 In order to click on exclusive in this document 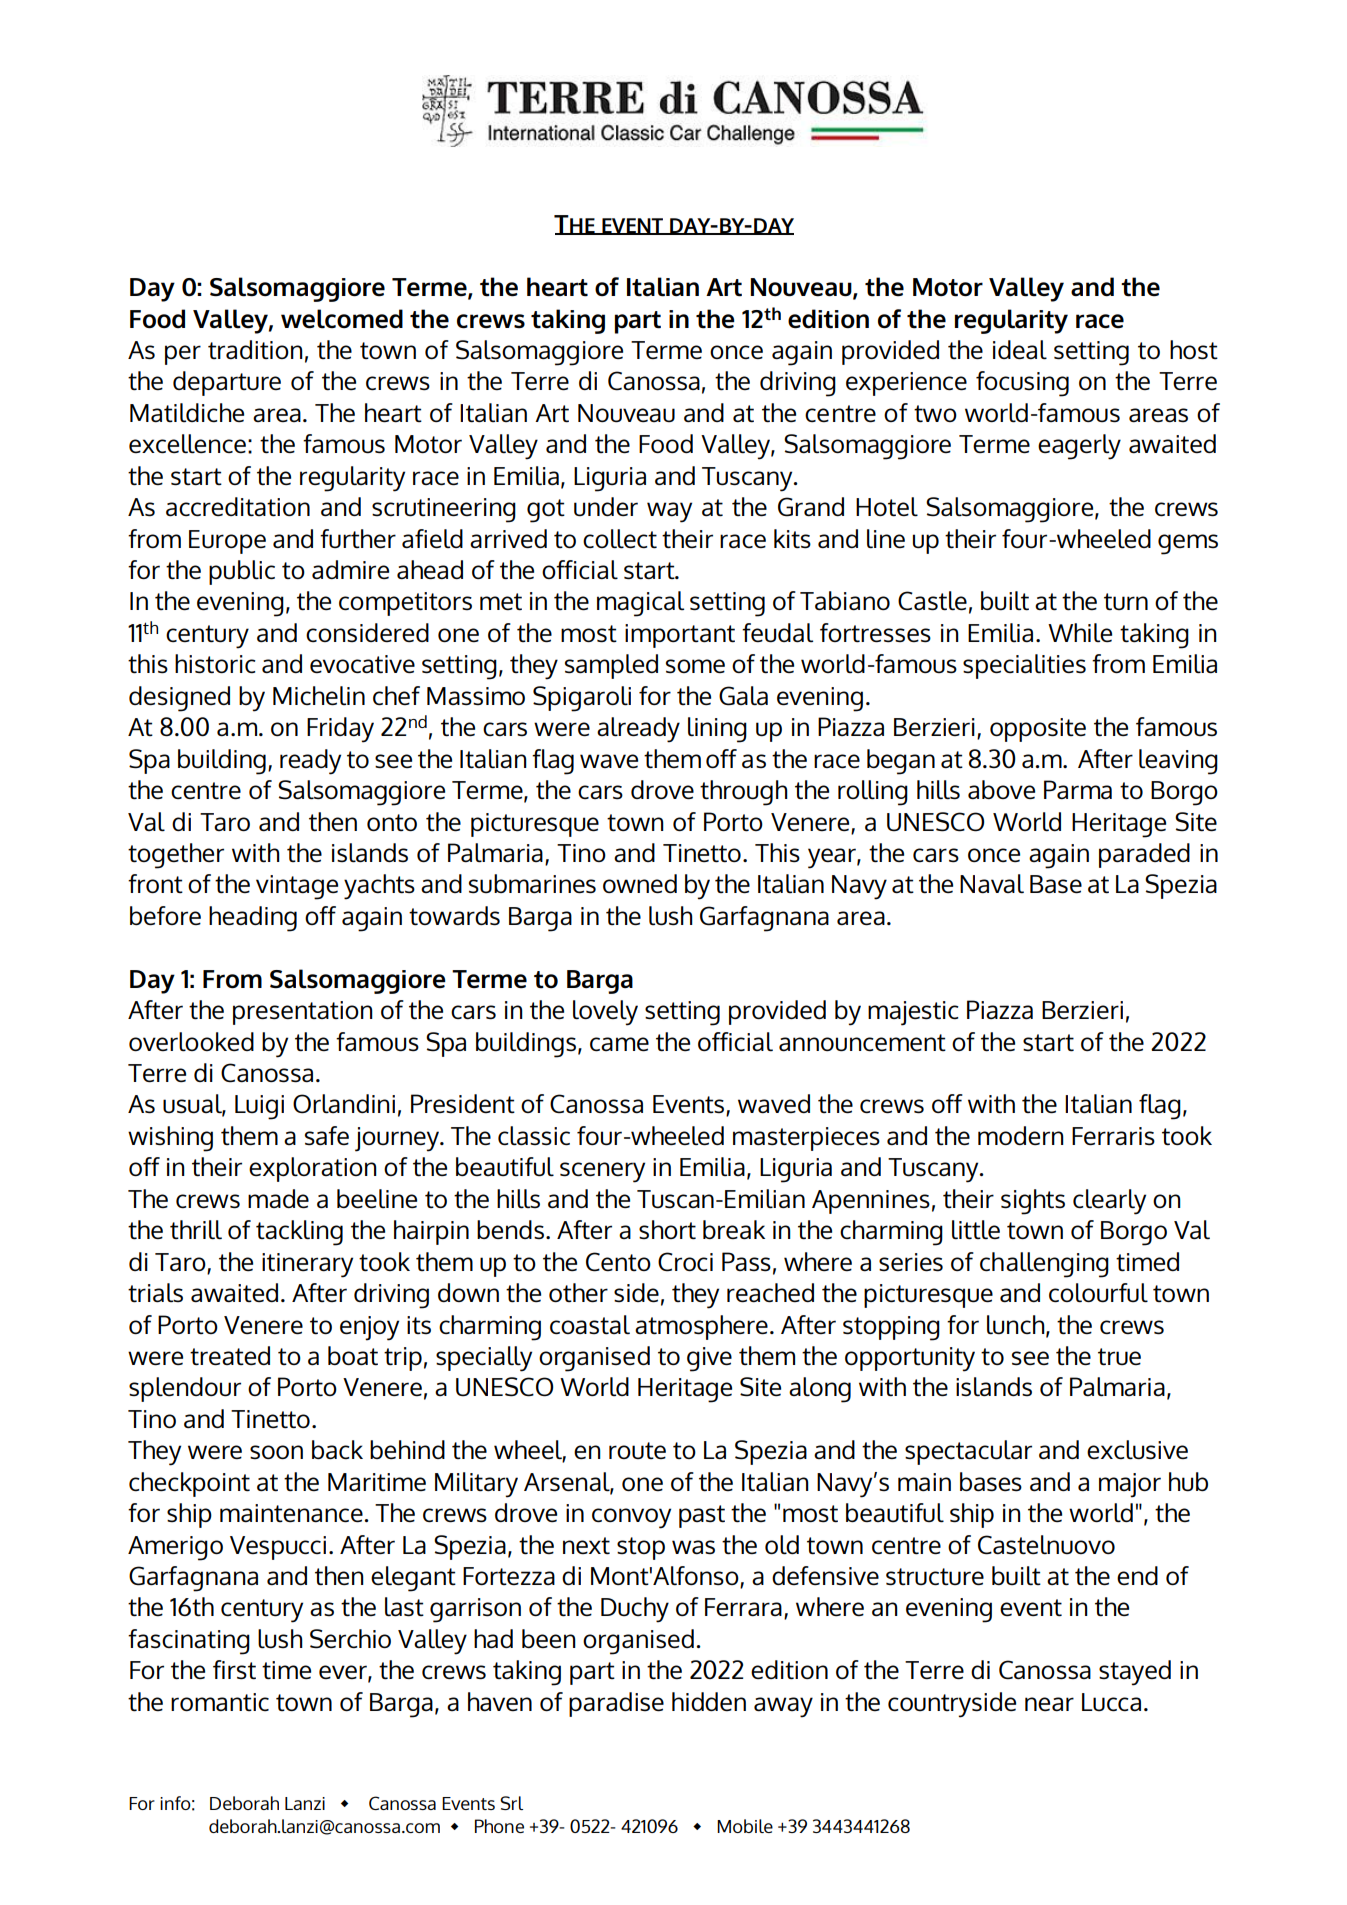, I will do `click(1137, 1450)`.
